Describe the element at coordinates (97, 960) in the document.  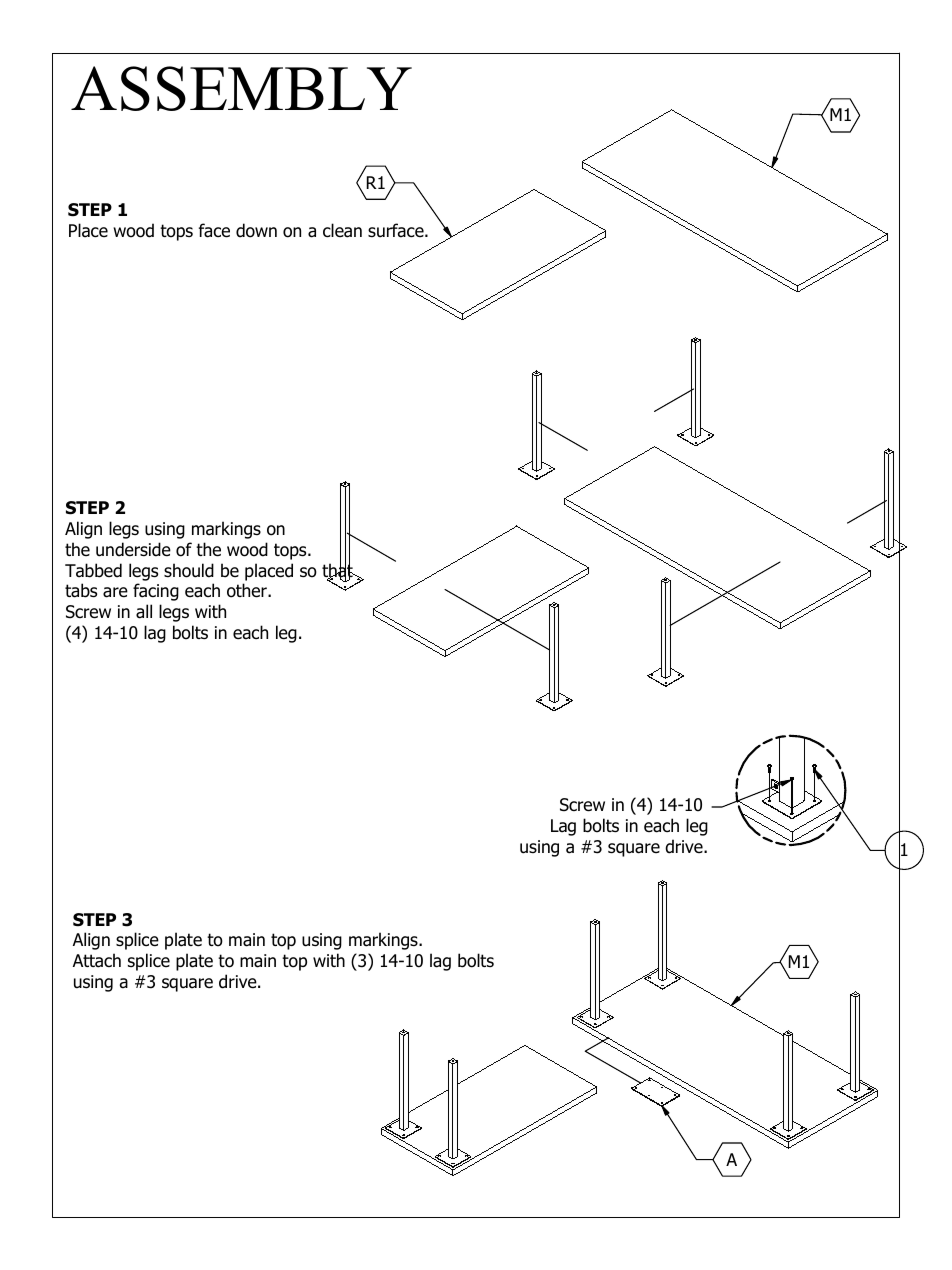
I see `Attach` at that location.
